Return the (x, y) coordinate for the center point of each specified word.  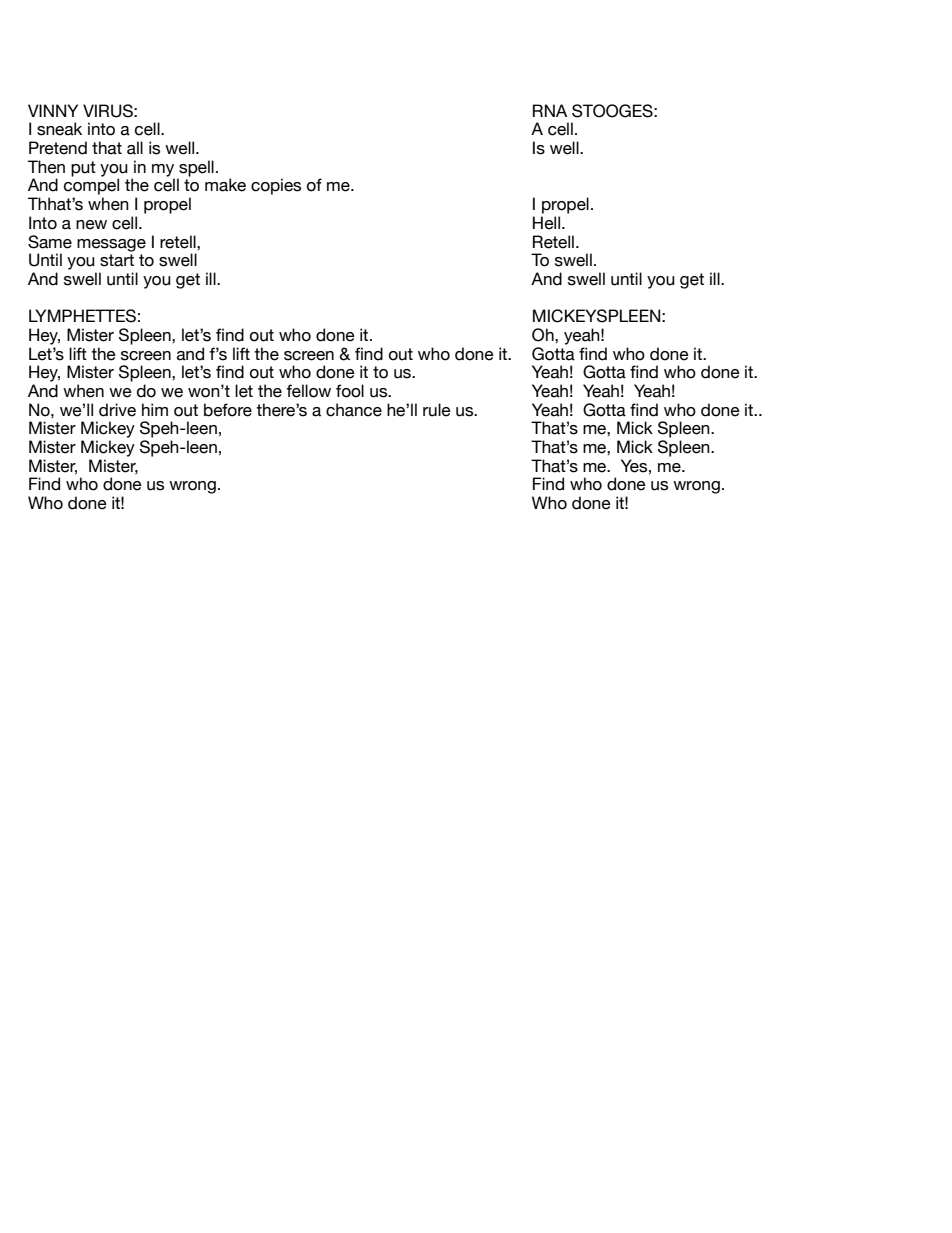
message (111, 245)
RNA (550, 110)
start (117, 260)
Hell (546, 223)
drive (117, 410)
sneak (59, 129)
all (135, 148)
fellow (308, 391)
